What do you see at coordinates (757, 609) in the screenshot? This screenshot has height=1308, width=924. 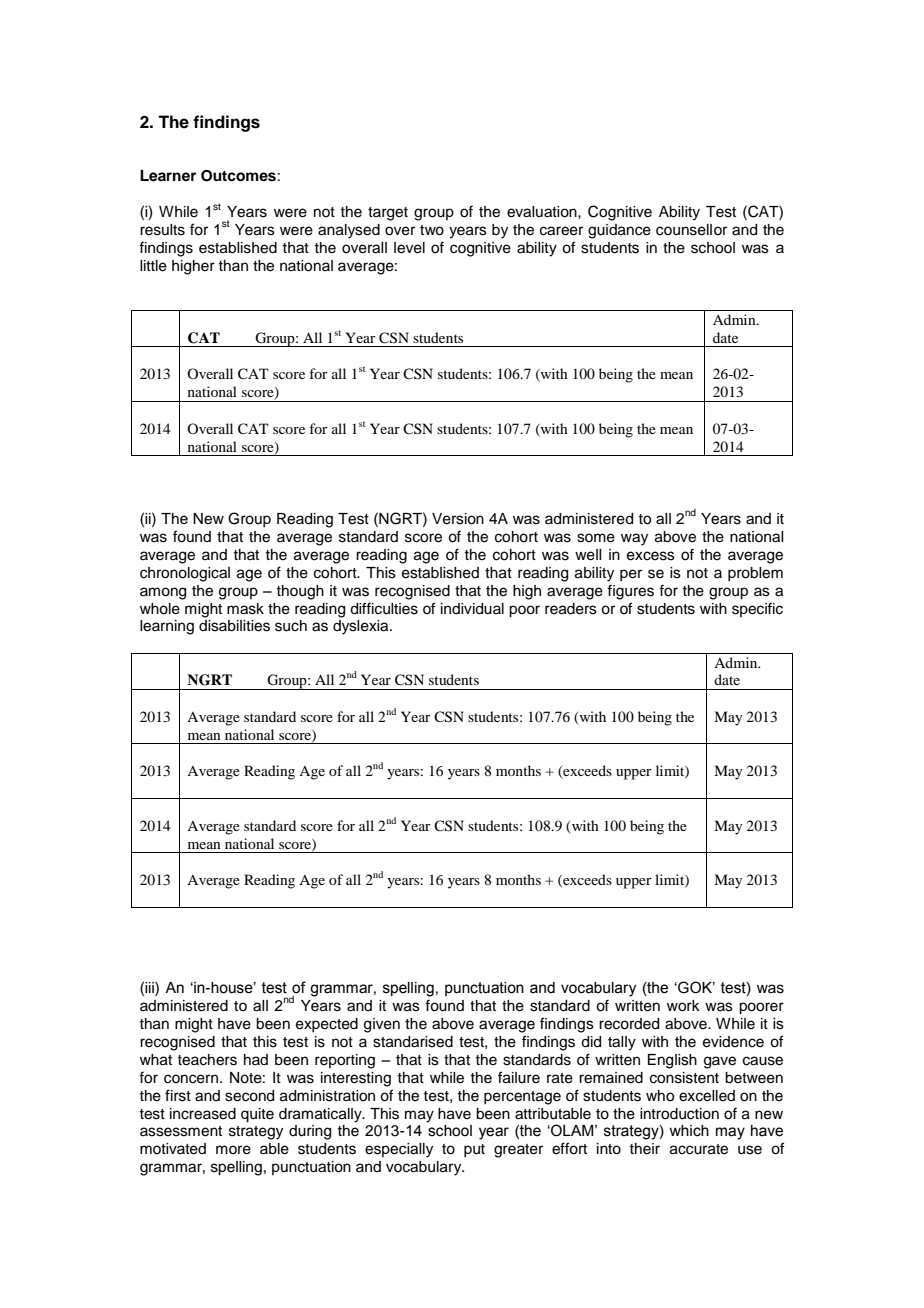 I see `specific` at bounding box center [757, 609].
